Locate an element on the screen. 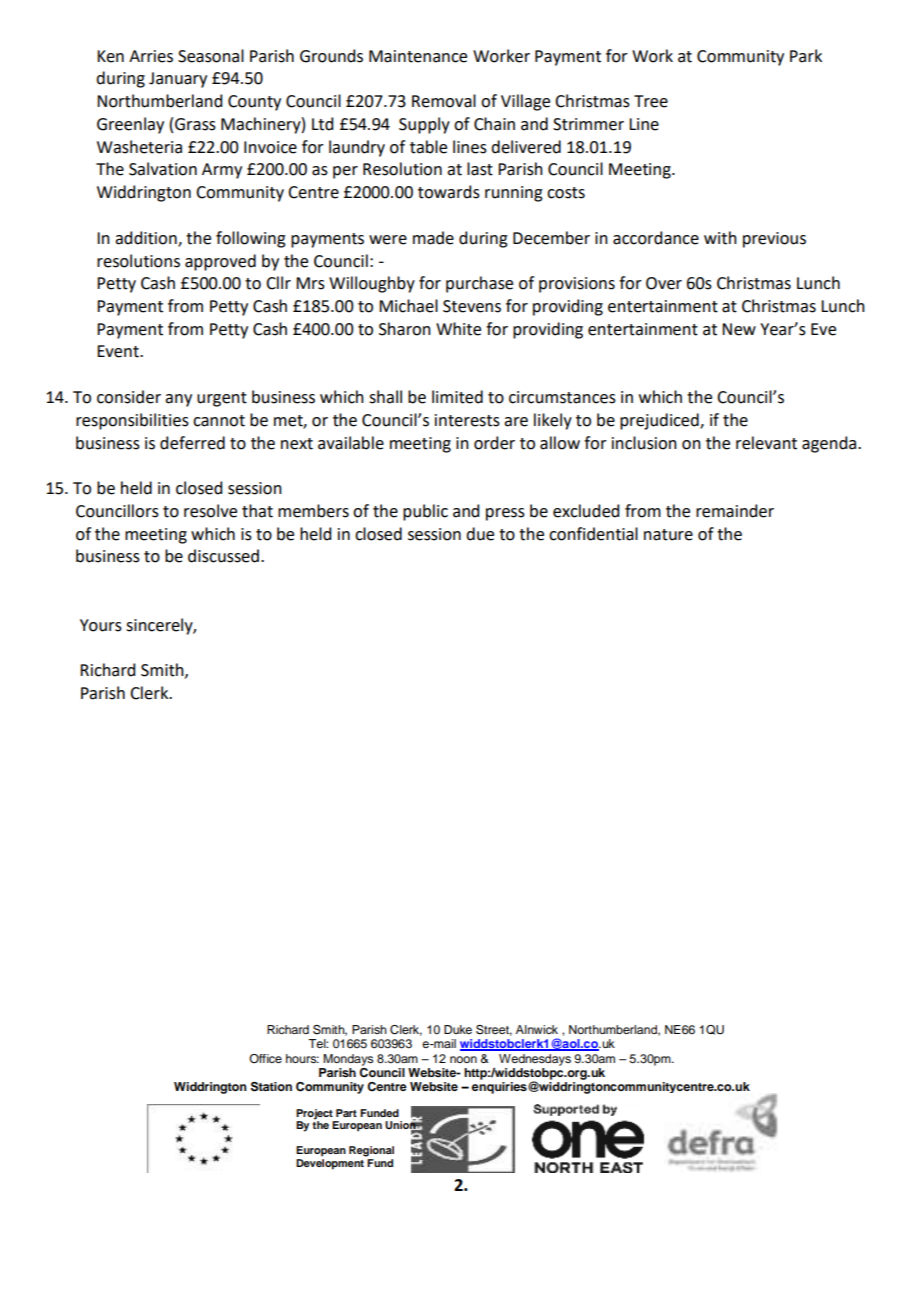 This screenshot has width=924, height=1307. Regional is located at coordinates (371, 1151).
